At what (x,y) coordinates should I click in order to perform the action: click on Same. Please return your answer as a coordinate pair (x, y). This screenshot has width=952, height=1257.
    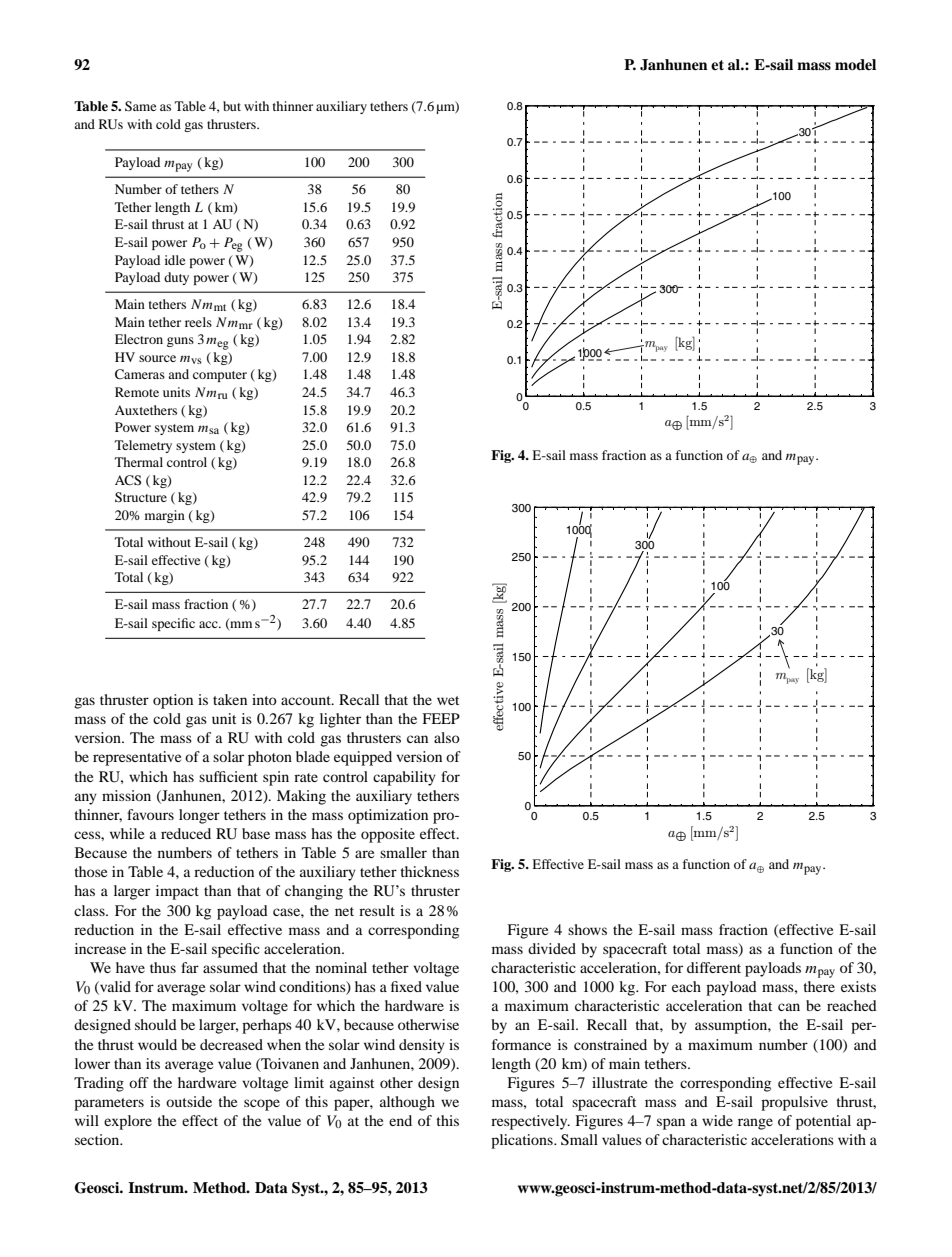
    Looking at the image, I should click on (140, 106).
